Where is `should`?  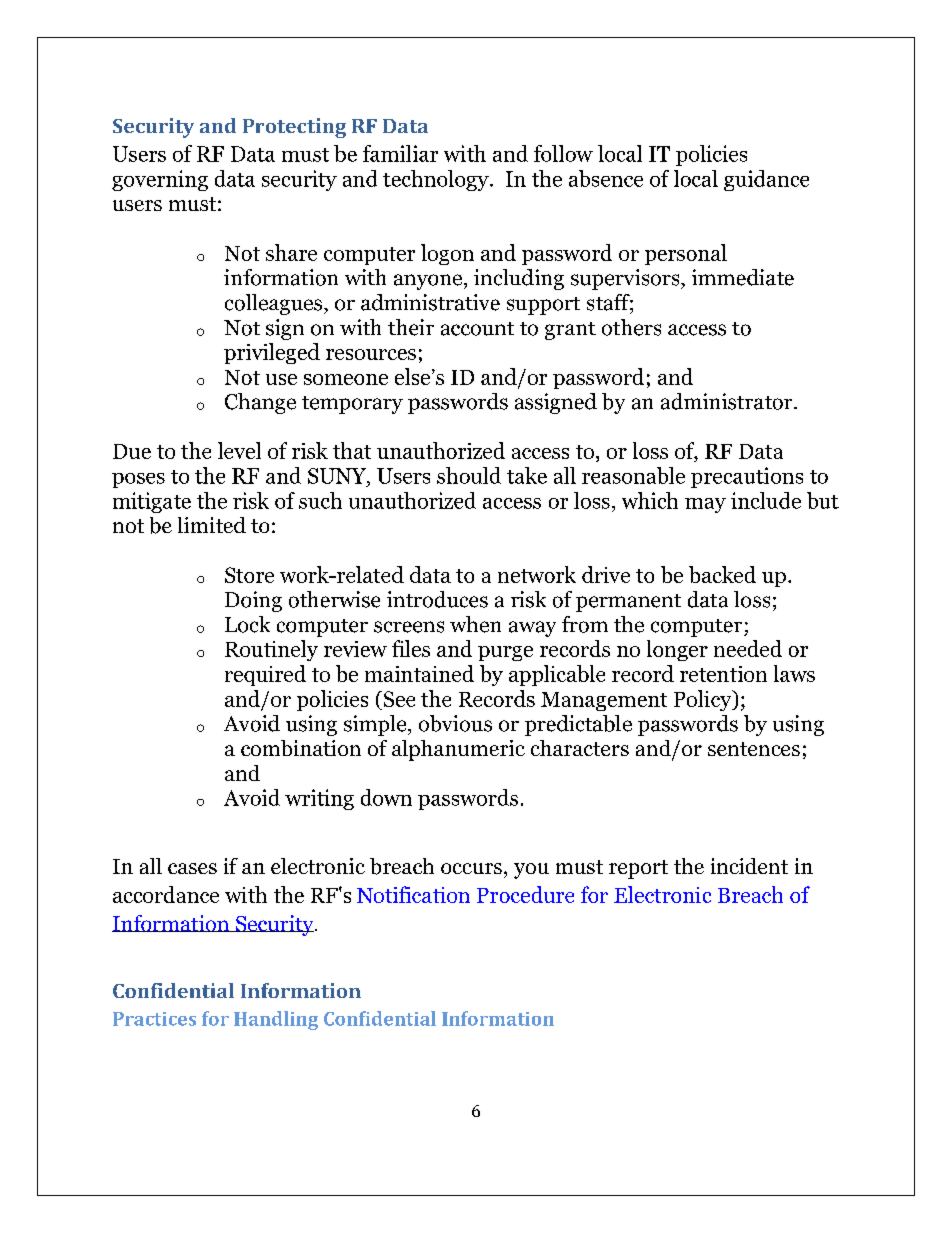
should is located at coordinates (469, 475).
